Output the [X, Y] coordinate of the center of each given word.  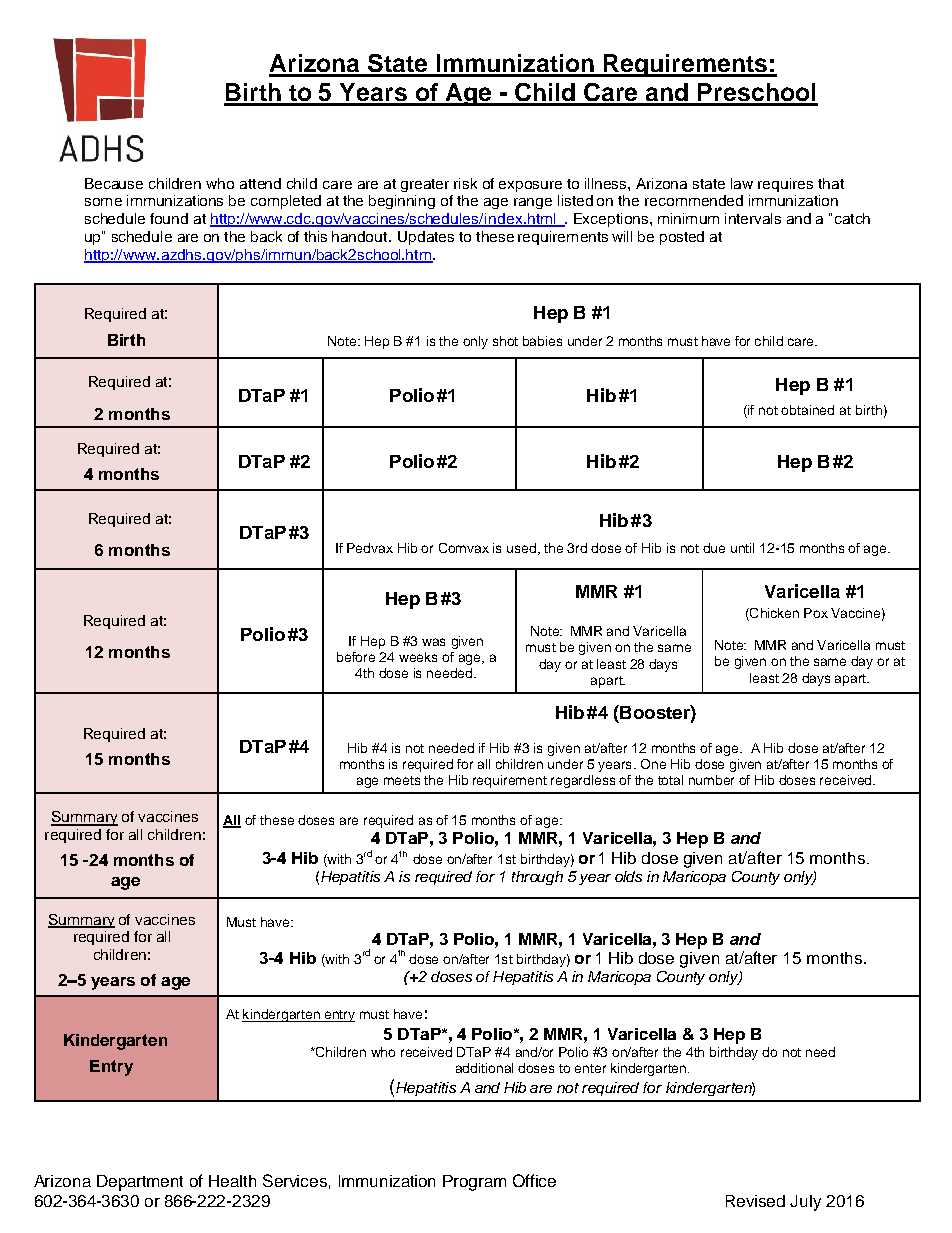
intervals [753, 218]
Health [232, 1181]
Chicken [773, 614]
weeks [418, 657]
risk [465, 183]
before [356, 657]
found [169, 218]
